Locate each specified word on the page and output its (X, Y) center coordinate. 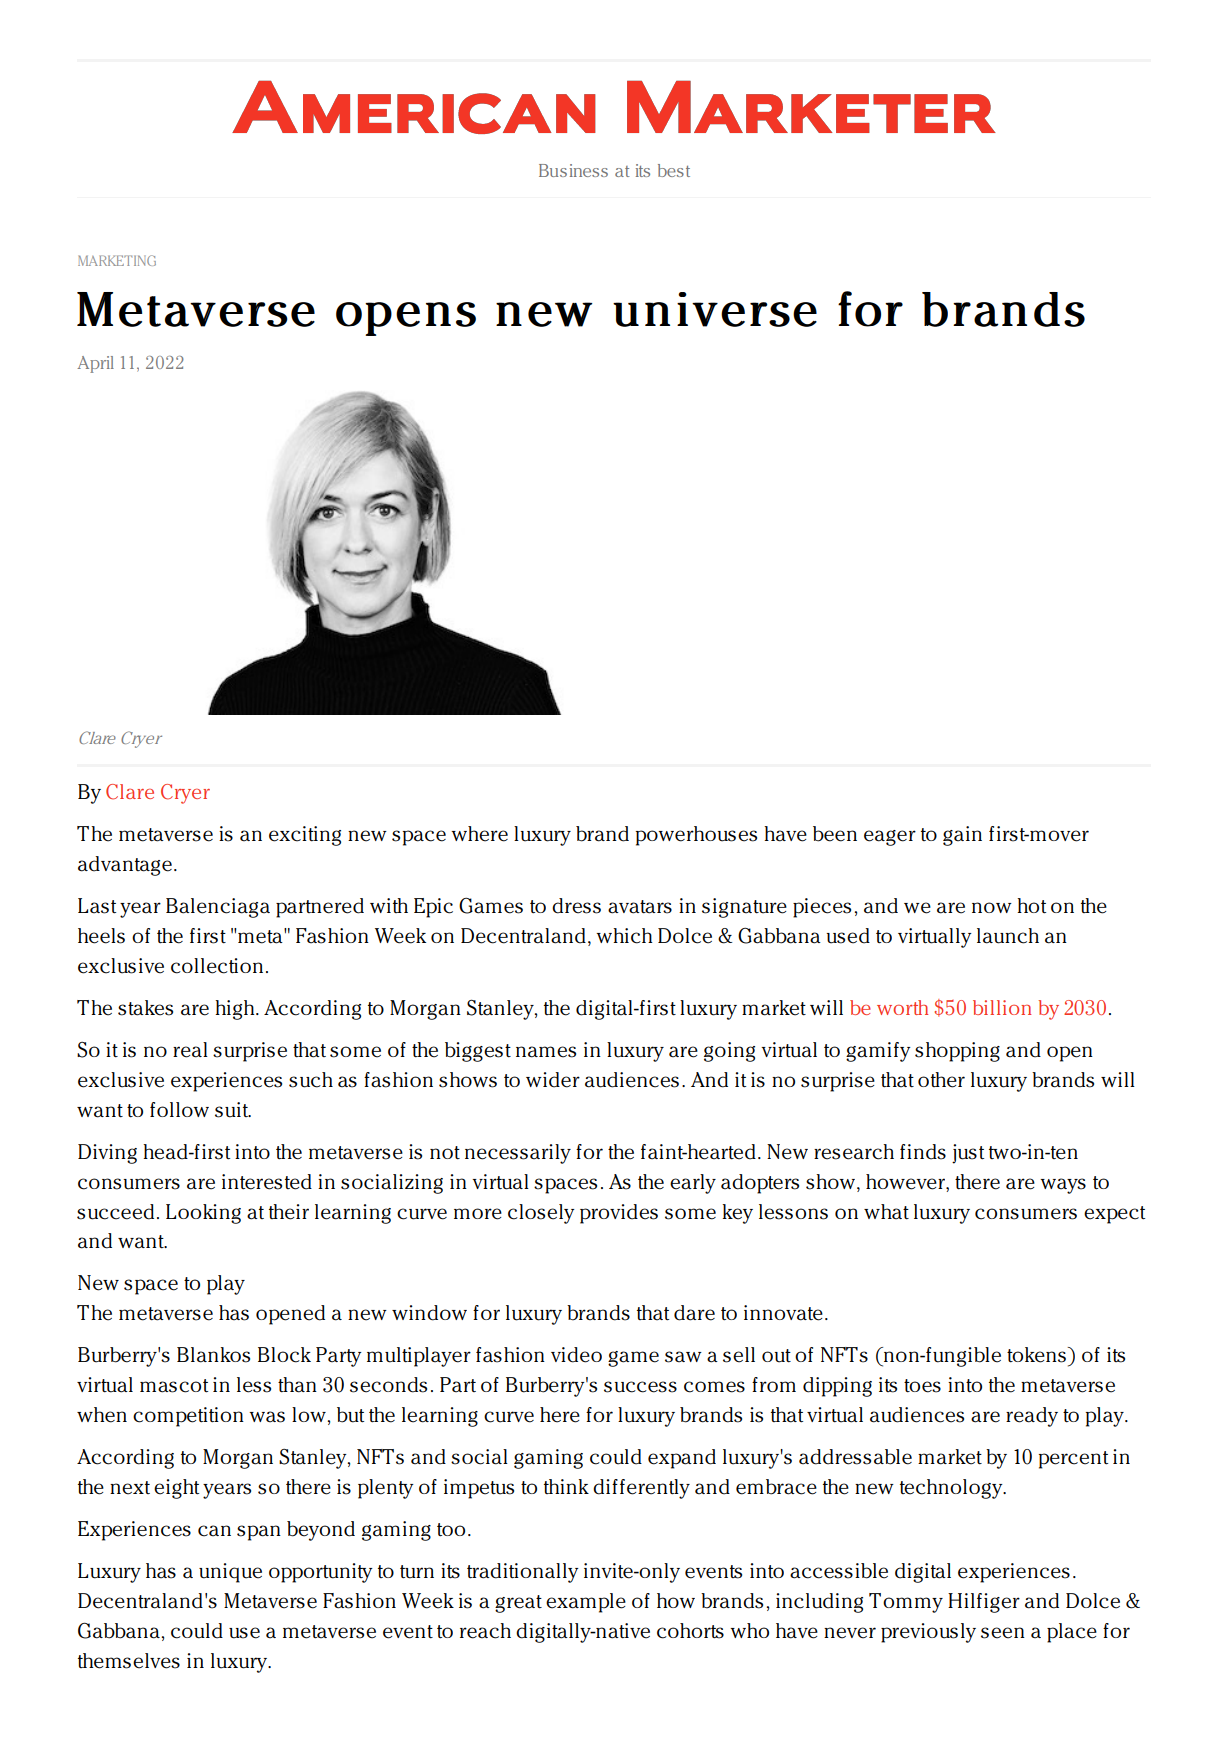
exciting (305, 836)
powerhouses (696, 836)
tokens (1037, 1355)
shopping (957, 1052)
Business (573, 170)
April (95, 364)
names (546, 1052)
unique (230, 1573)
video (576, 1355)
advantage (125, 866)
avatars (640, 907)
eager (890, 838)
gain (962, 836)
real (190, 1050)
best (674, 170)
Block (284, 1355)
